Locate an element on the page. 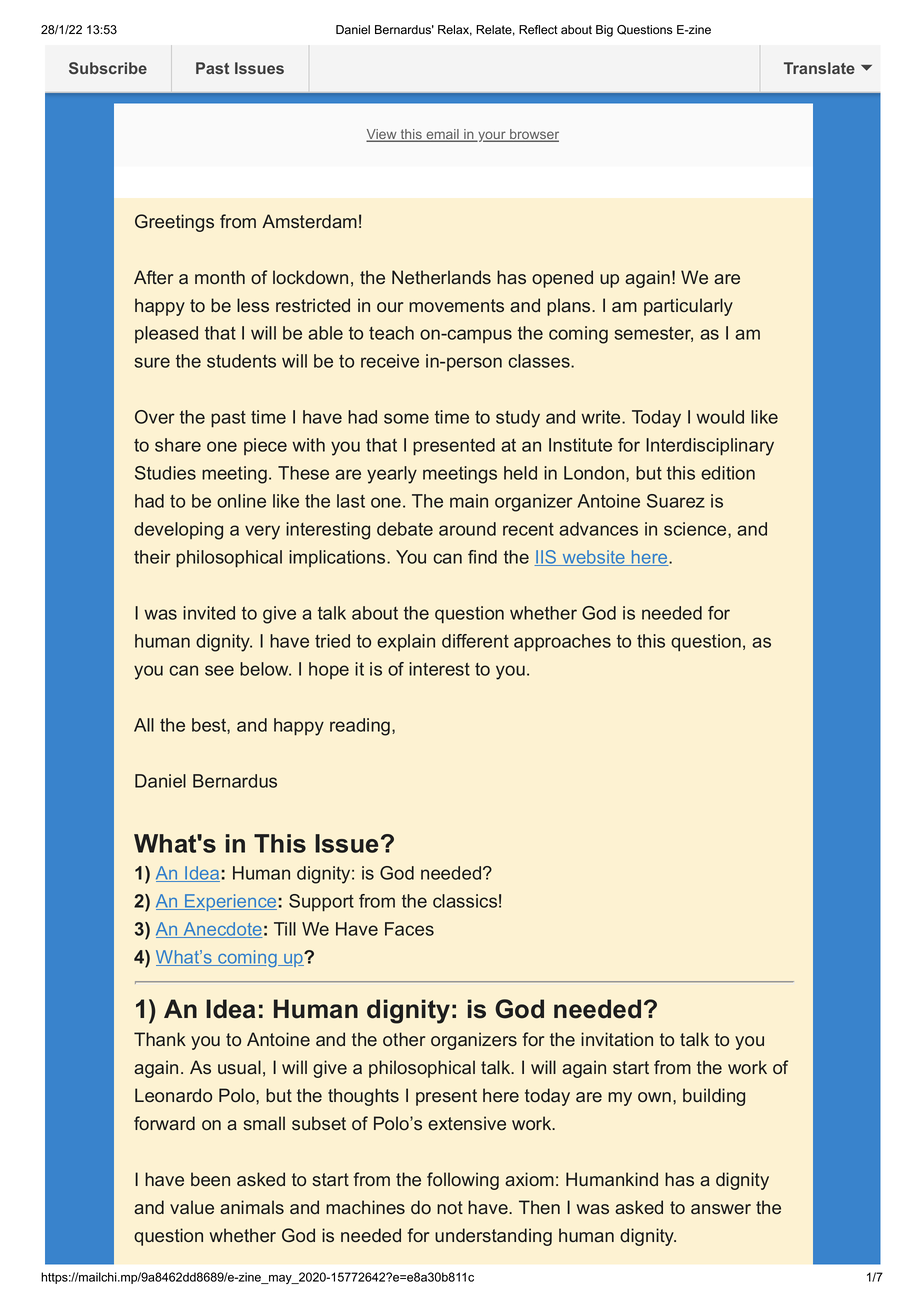 This document has height=1308, width=924. approaches is located at coordinates (562, 643).
